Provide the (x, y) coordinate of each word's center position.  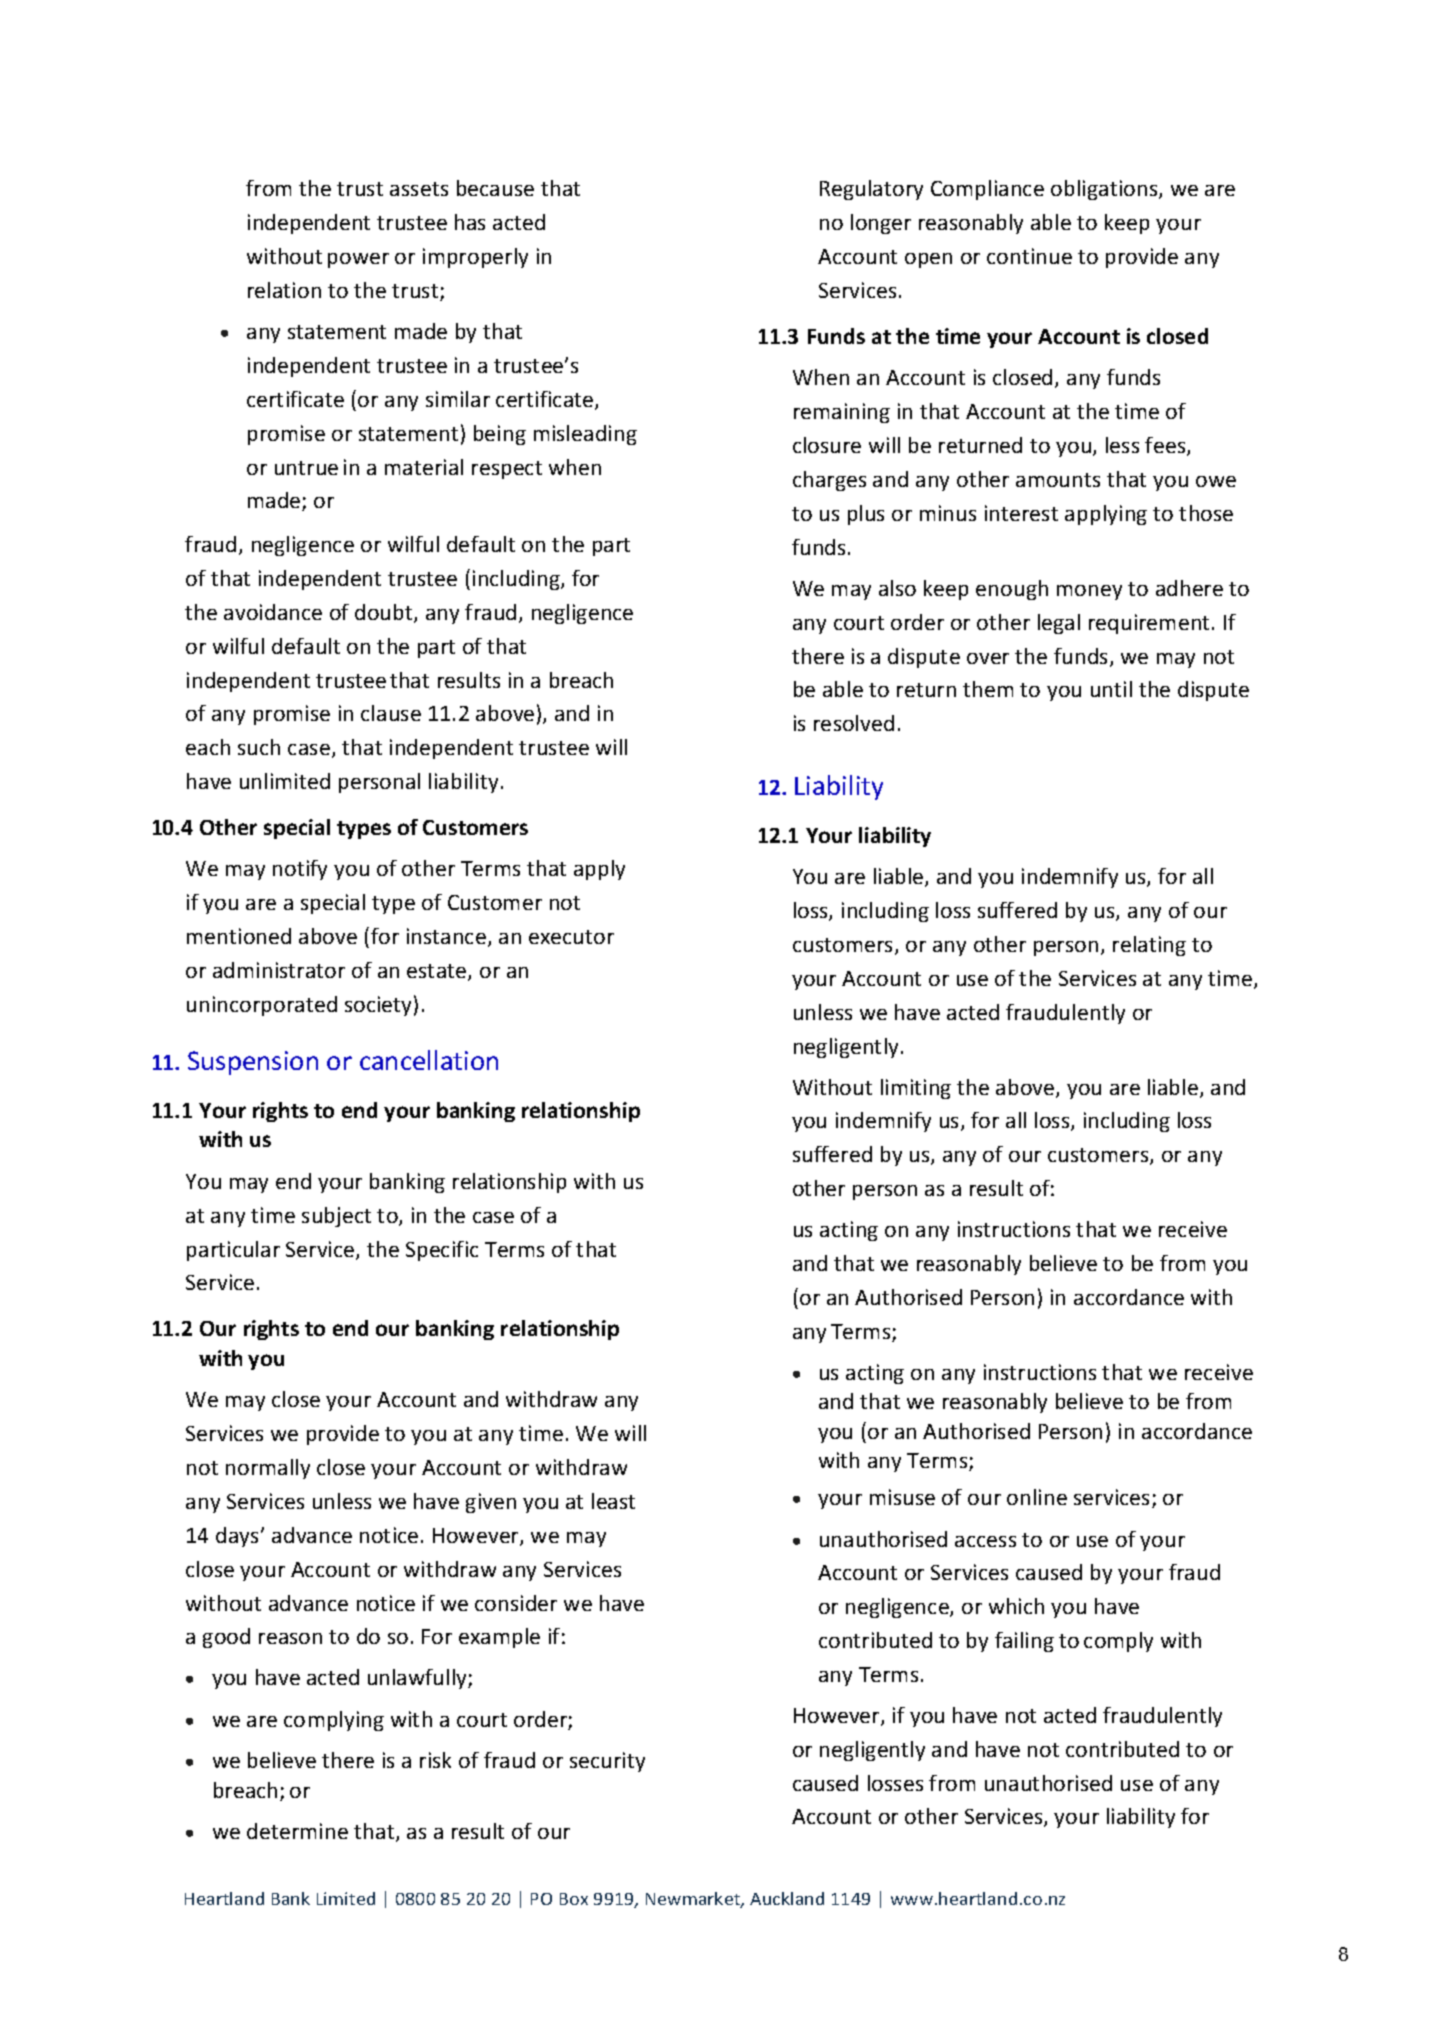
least (613, 1501)
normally (268, 1469)
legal (1059, 624)
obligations (1105, 190)
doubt (385, 613)
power (358, 260)
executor (571, 937)
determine (297, 1831)
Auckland (787, 1898)
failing (1024, 1642)
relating (1149, 946)
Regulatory (871, 190)
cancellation (429, 1060)
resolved (854, 723)
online (1037, 1497)
